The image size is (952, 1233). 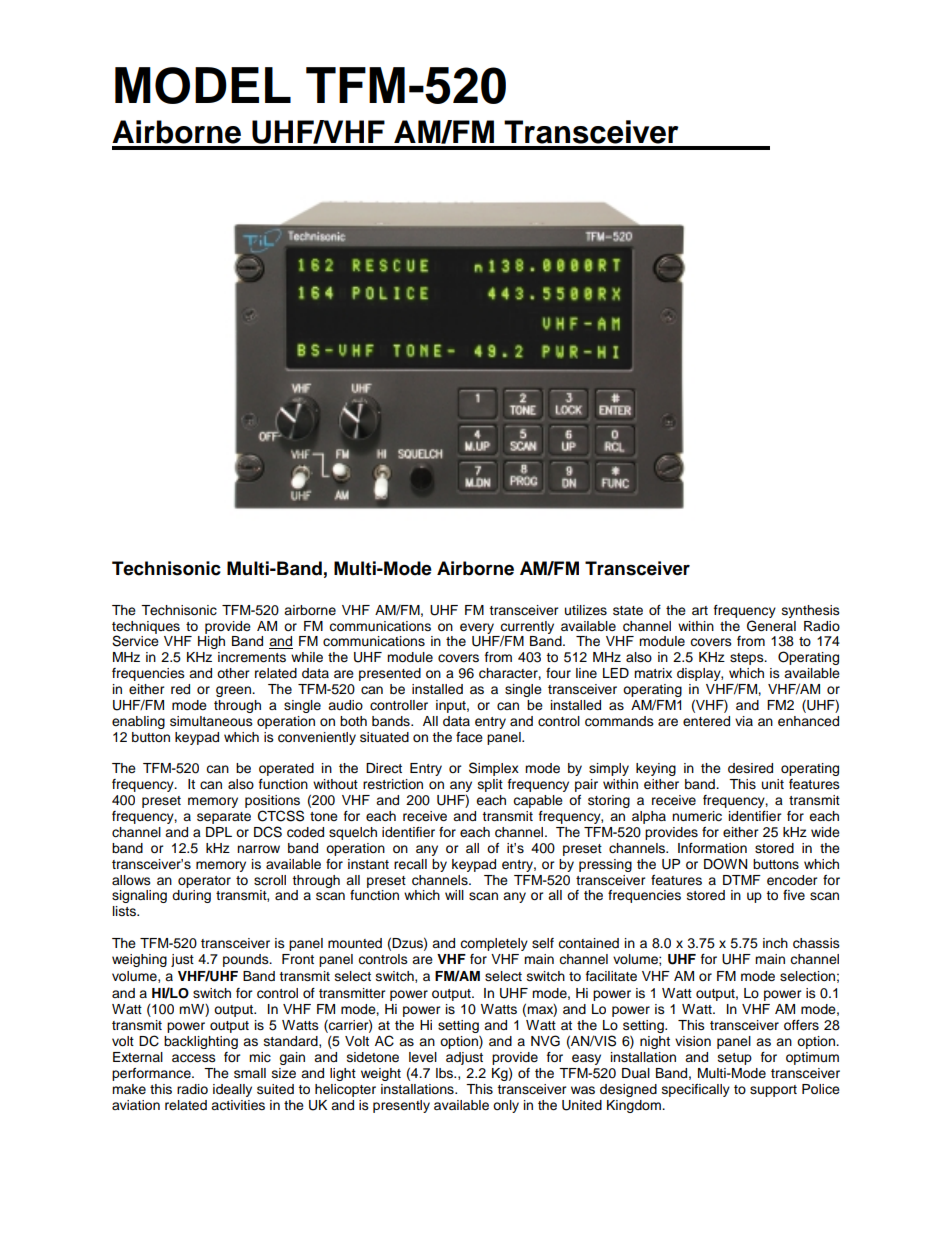 I want to click on High, so click(x=211, y=642).
